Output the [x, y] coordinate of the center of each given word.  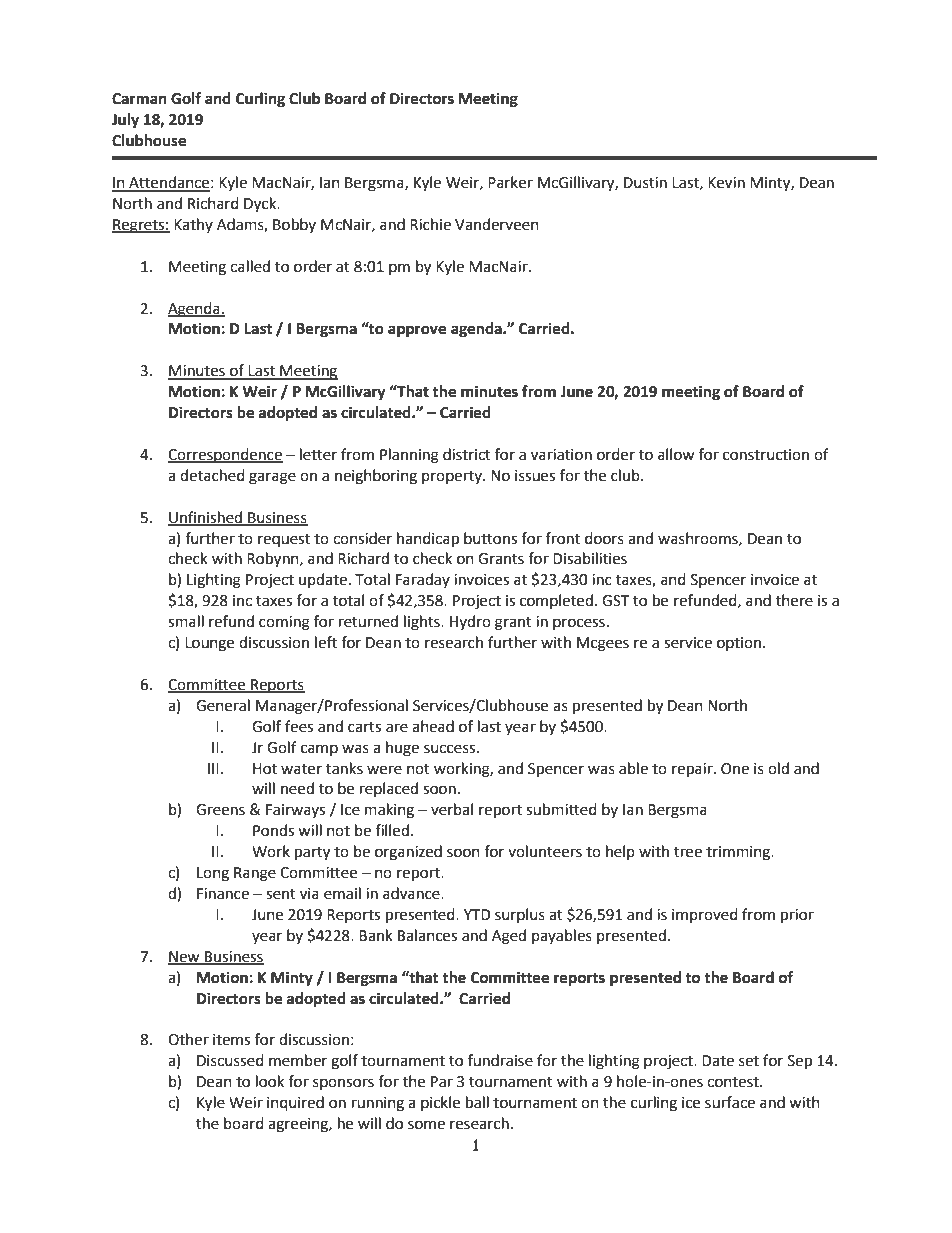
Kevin [726, 183]
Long [213, 874]
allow [676, 454]
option [740, 644]
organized [408, 853]
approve [417, 331]
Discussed [230, 1060]
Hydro [470, 622]
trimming [739, 853]
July [125, 121]
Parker [510, 182]
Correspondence [225, 455]
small [186, 621]
